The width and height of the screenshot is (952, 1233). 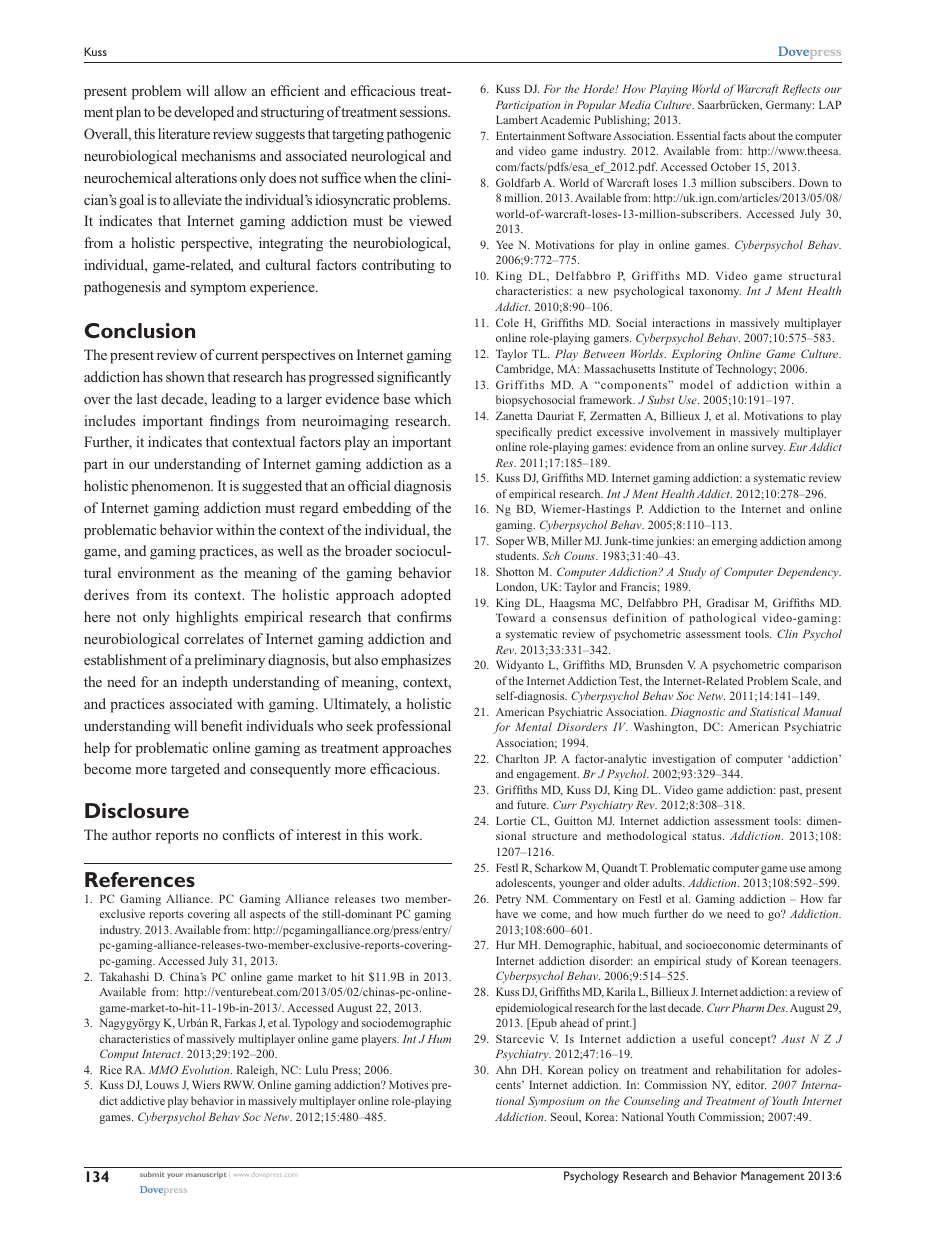 I want to click on confirms, so click(x=424, y=616).
